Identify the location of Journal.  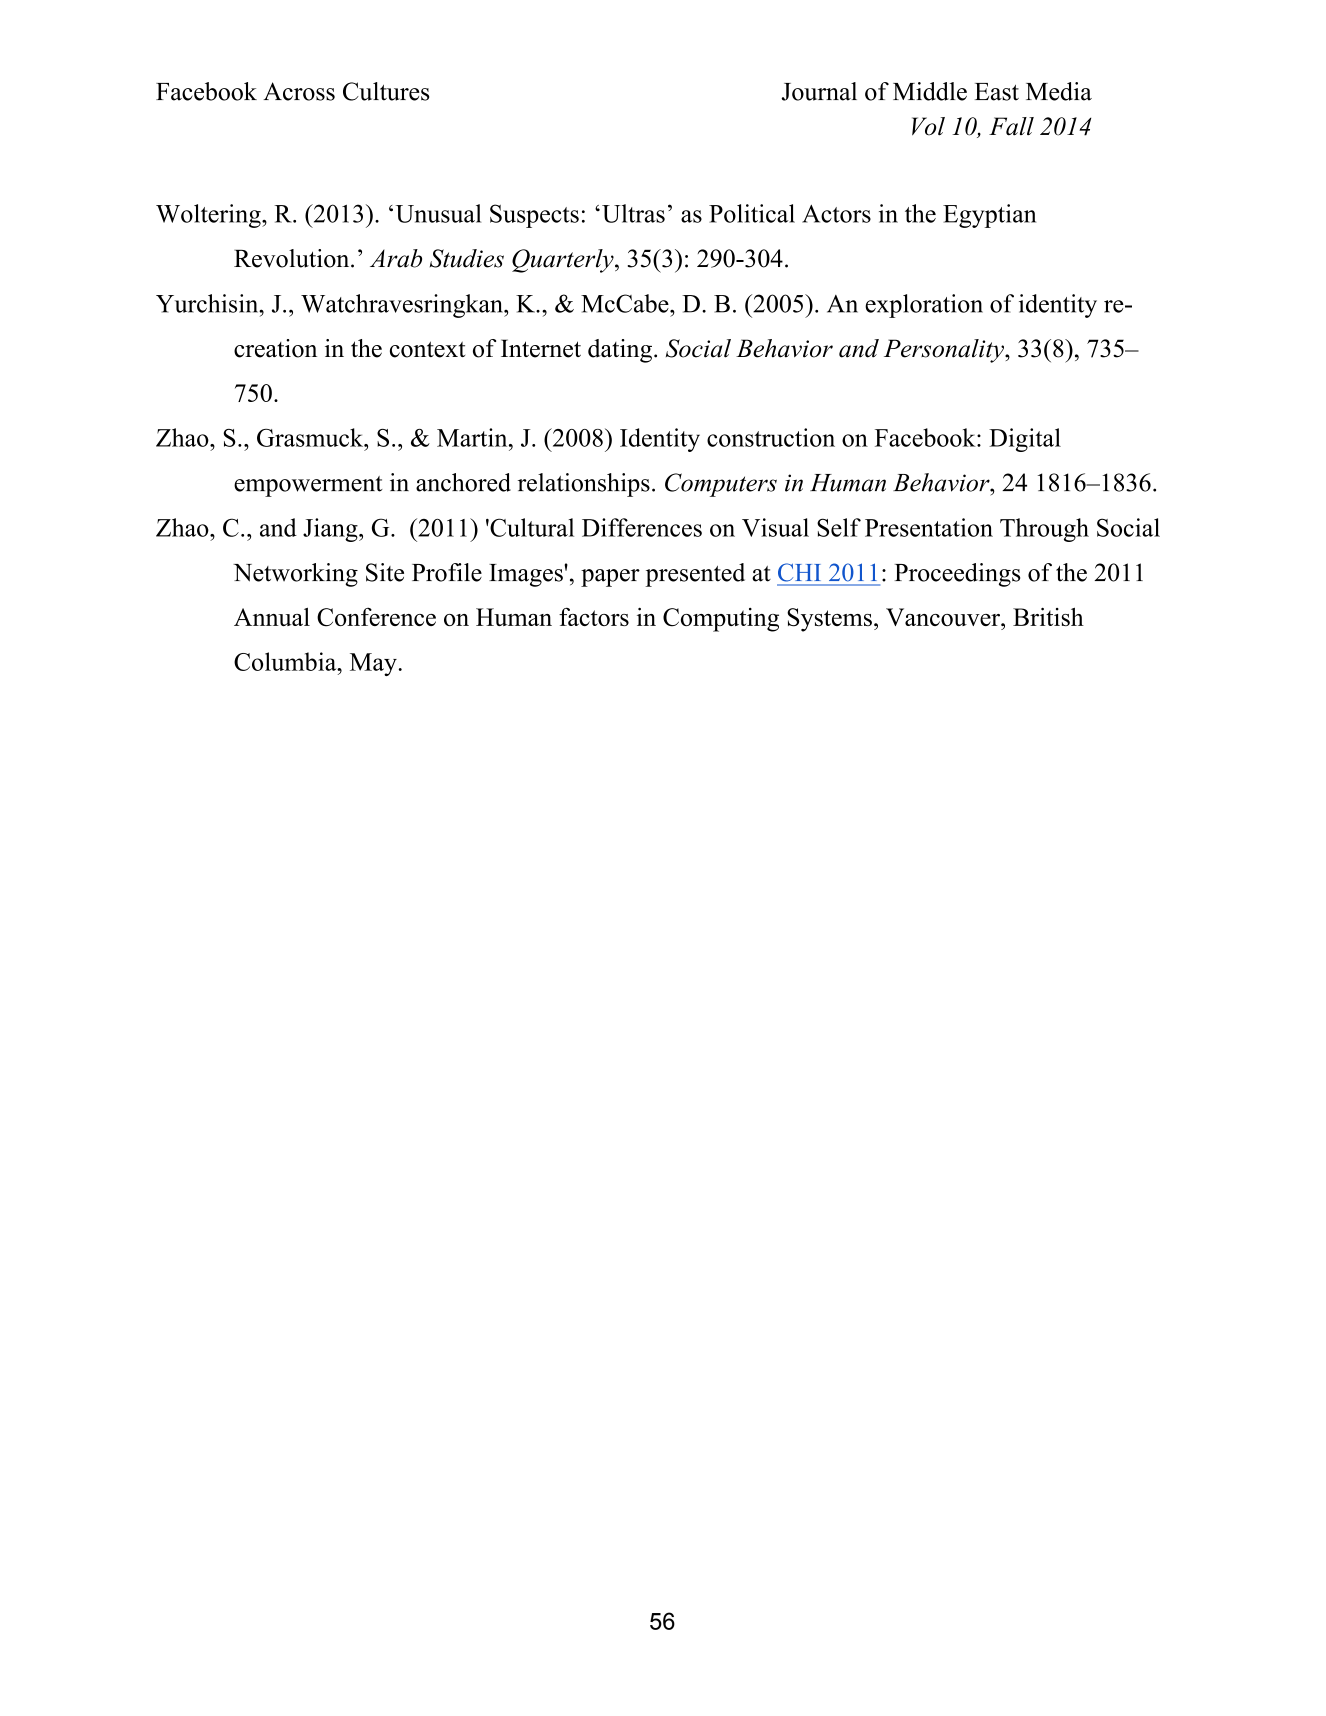
(819, 91).
